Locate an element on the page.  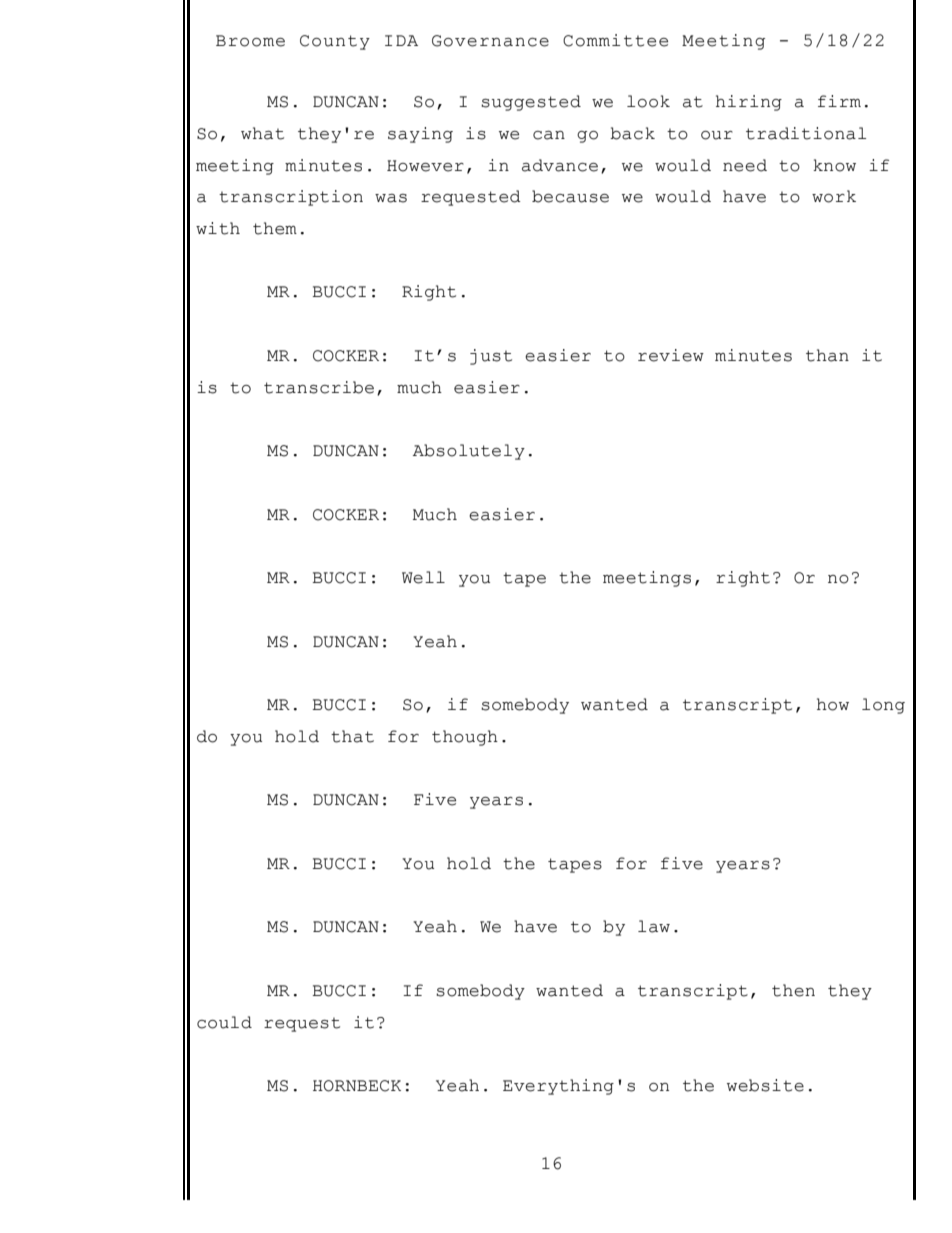
firm is located at coordinates (839, 101).
